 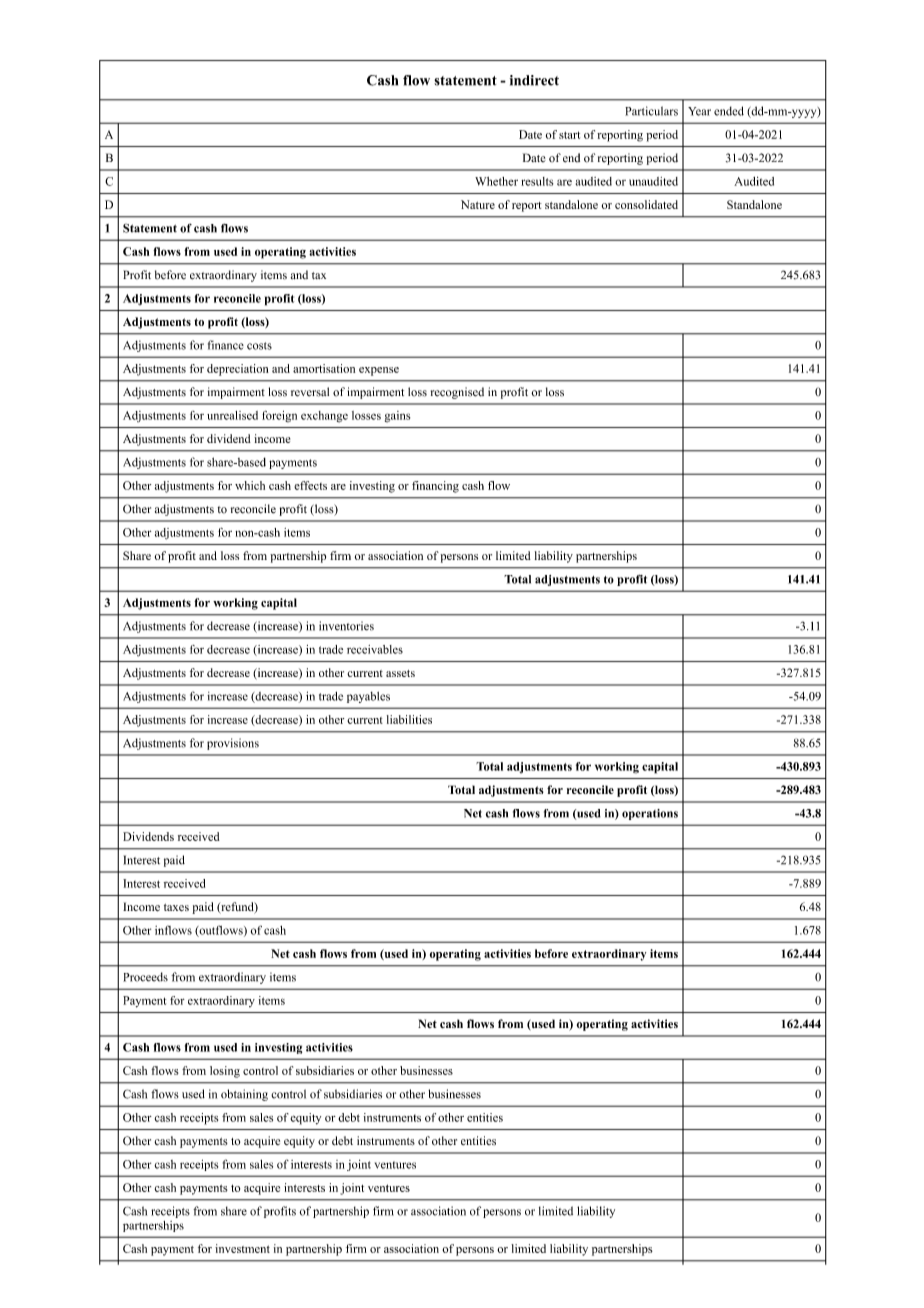 I want to click on Particulars, so click(x=651, y=111).
